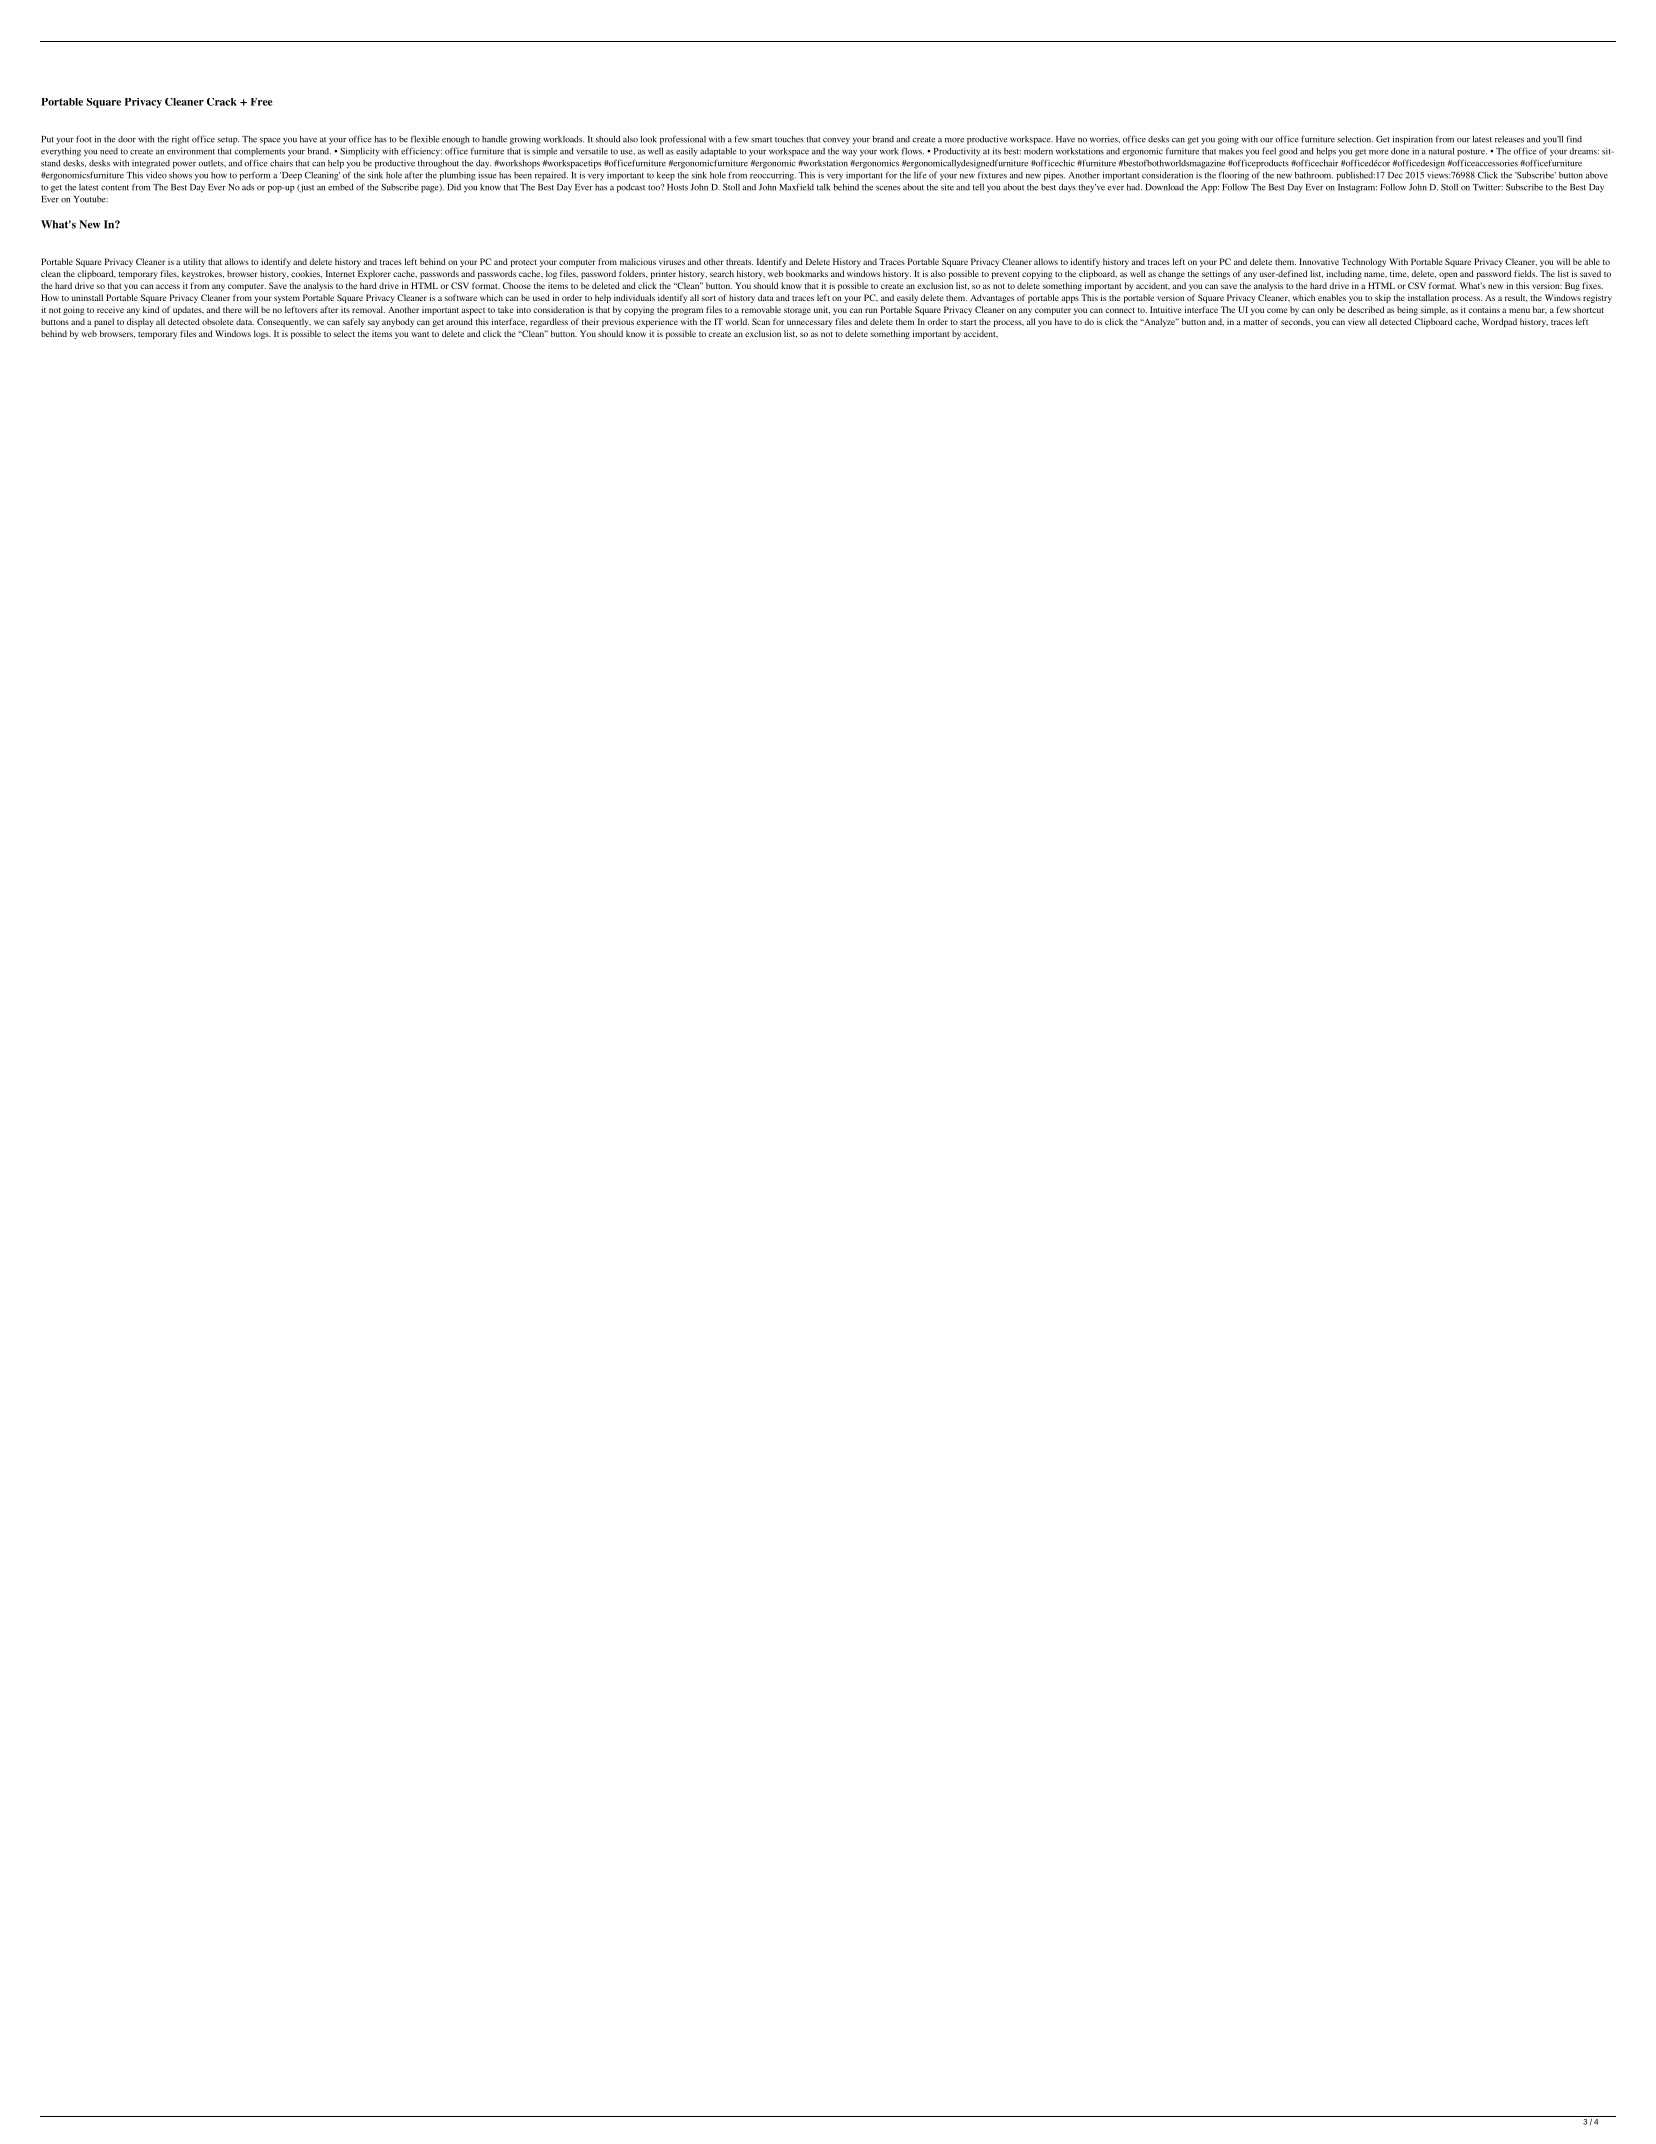 The height and width of the screenshot is (2144, 1656). Describe the element at coordinates (1509, 139) in the screenshot. I see `releases` at that location.
